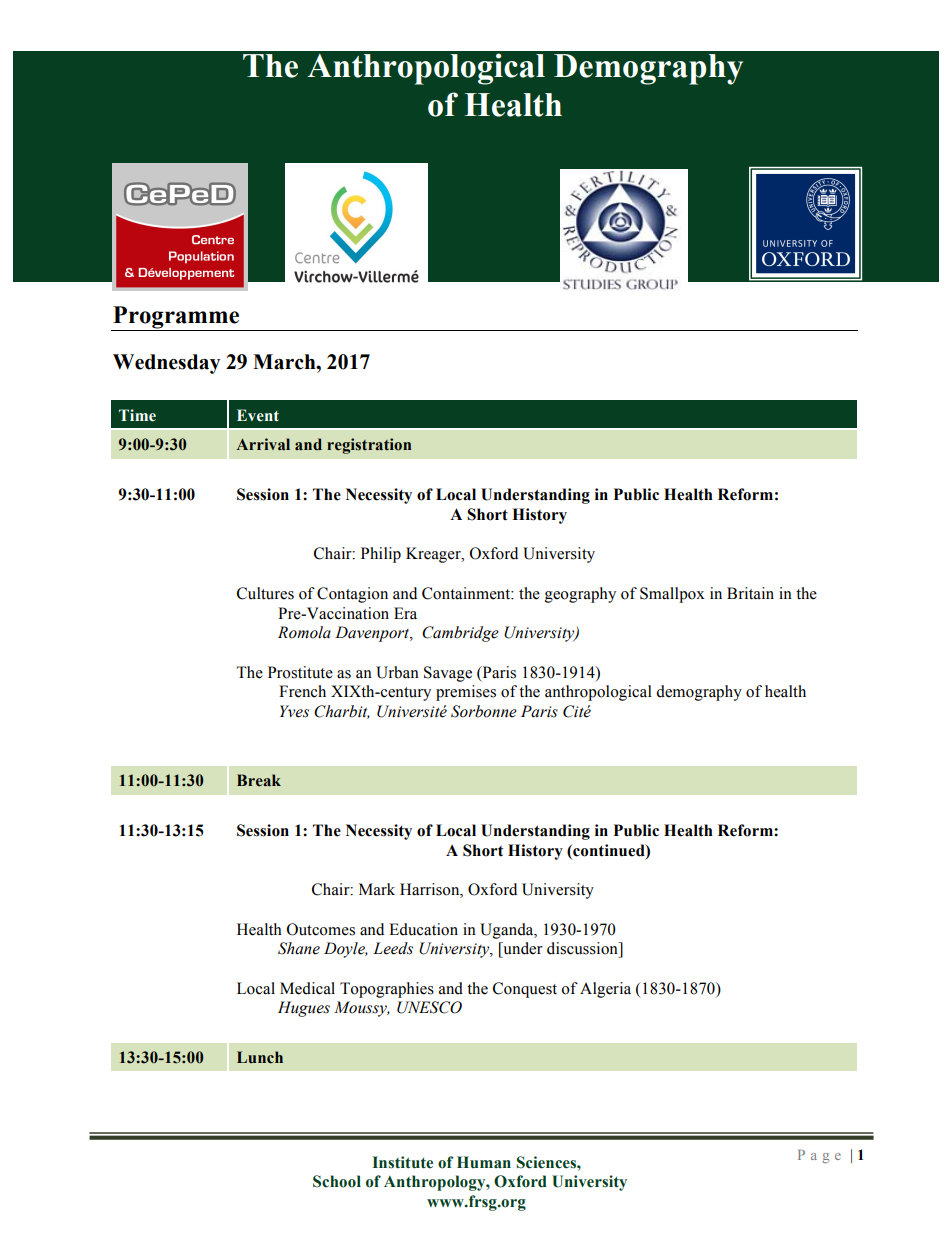 The width and height of the image is (952, 1233). What do you see at coordinates (369, 446) in the image?
I see `registration` at bounding box center [369, 446].
